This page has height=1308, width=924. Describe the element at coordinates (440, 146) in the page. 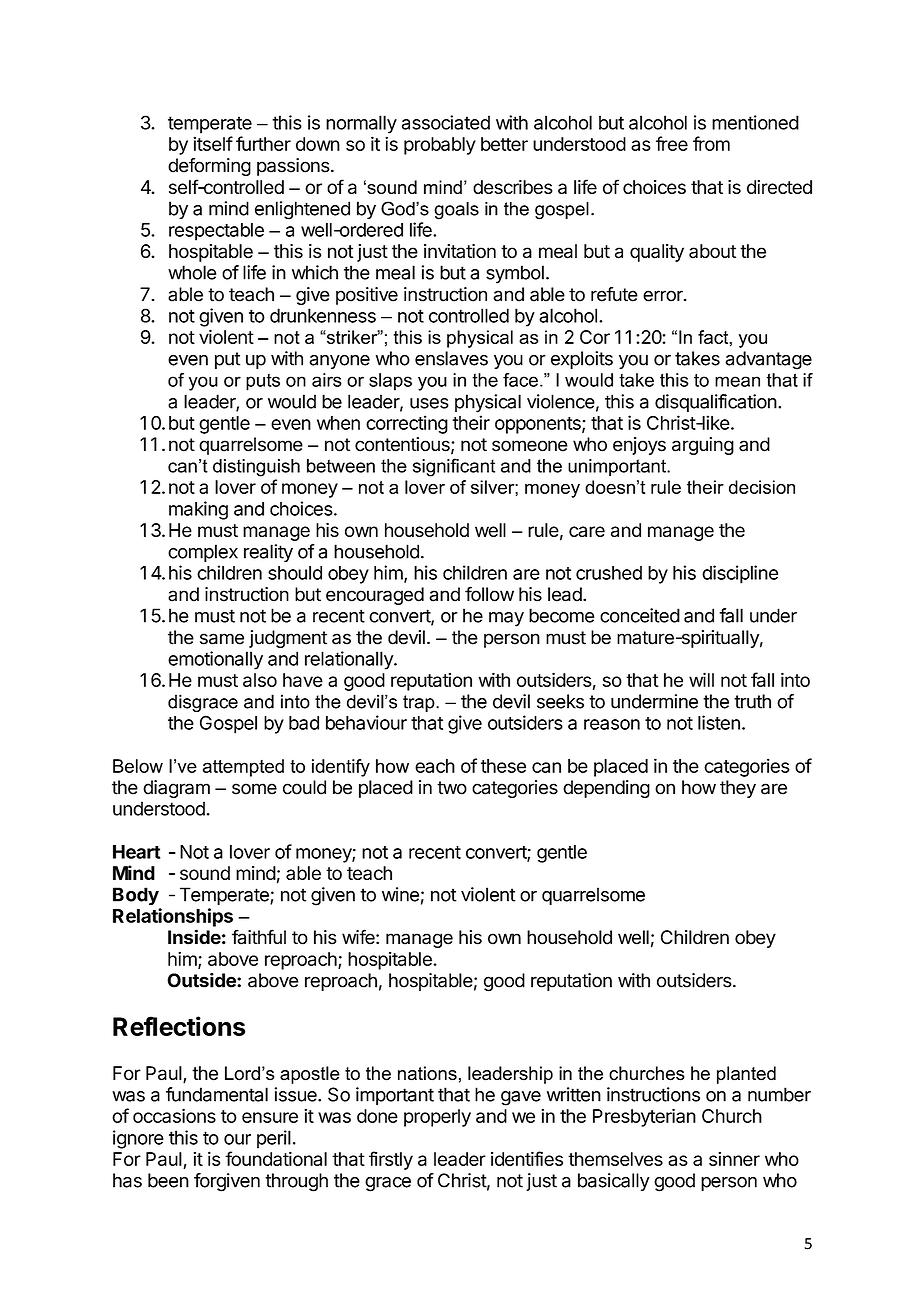

I see `probably` at that location.
